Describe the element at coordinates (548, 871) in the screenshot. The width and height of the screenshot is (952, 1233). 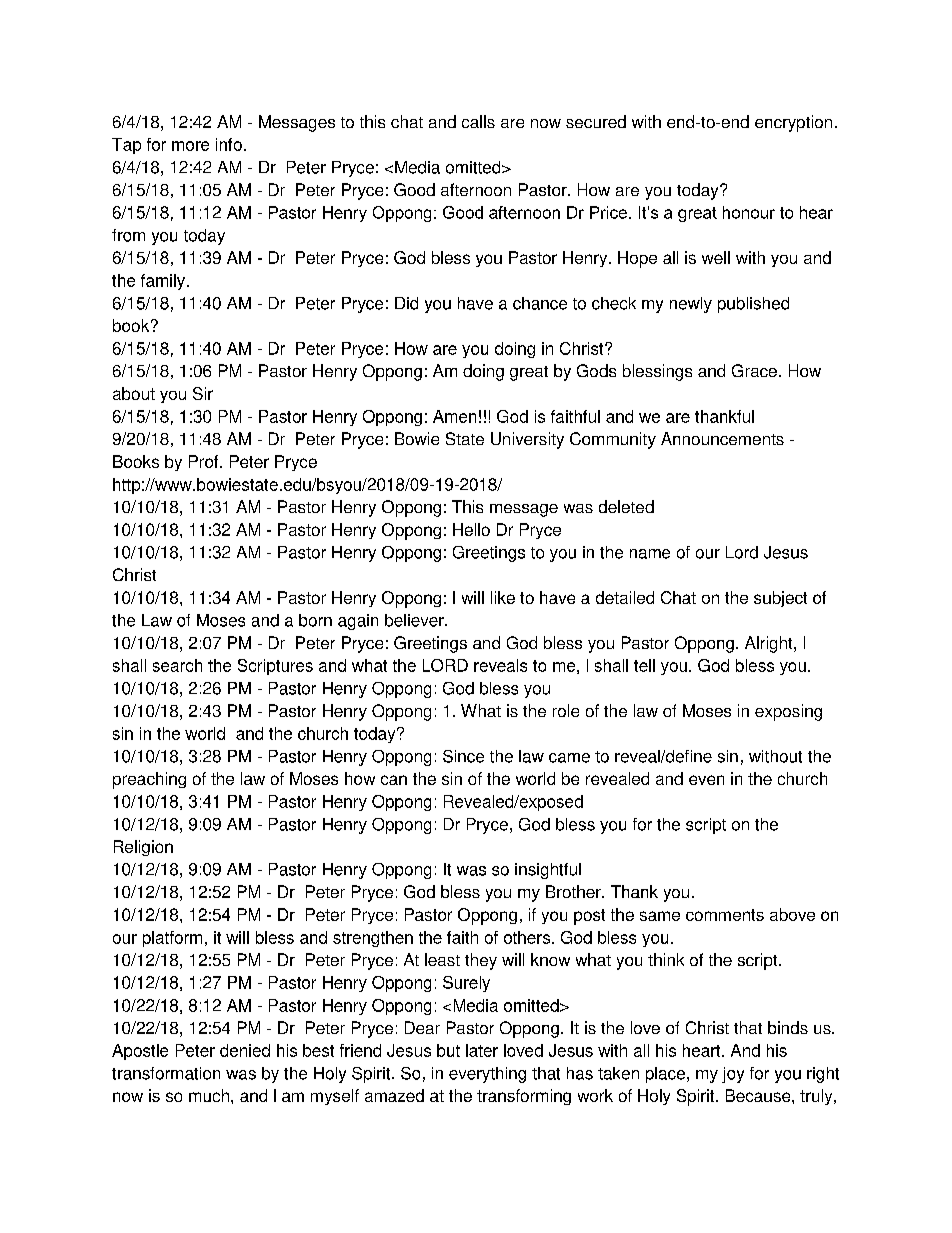
I see `insightful` at that location.
